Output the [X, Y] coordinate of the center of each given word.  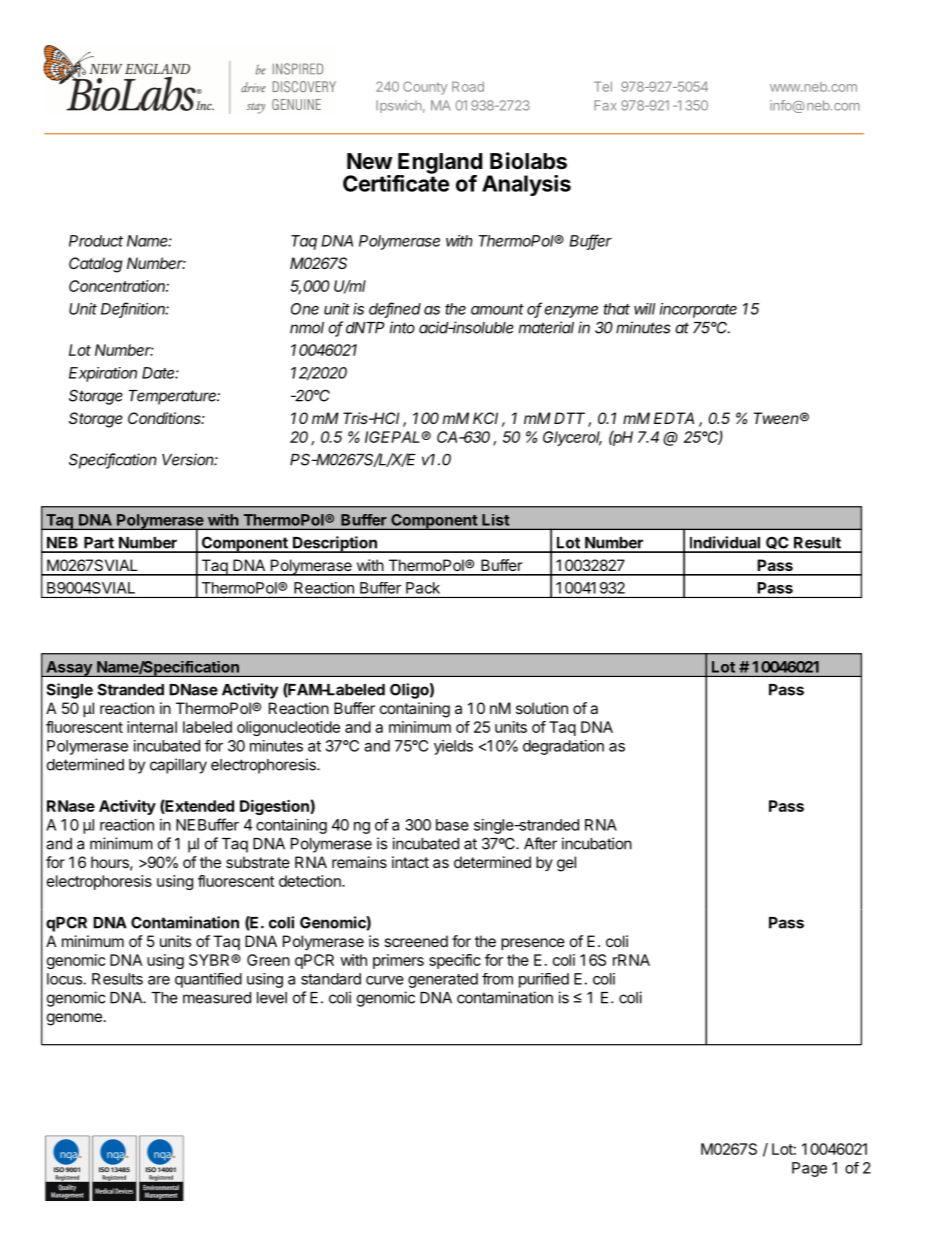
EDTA [674, 418]
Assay [69, 669]
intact [410, 862]
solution [542, 708]
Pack [423, 588]
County [425, 88]
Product [96, 241]
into [402, 327]
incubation [597, 843]
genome [74, 1019]
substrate [258, 862]
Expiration [103, 374]
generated [443, 980]
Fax [605, 105]
